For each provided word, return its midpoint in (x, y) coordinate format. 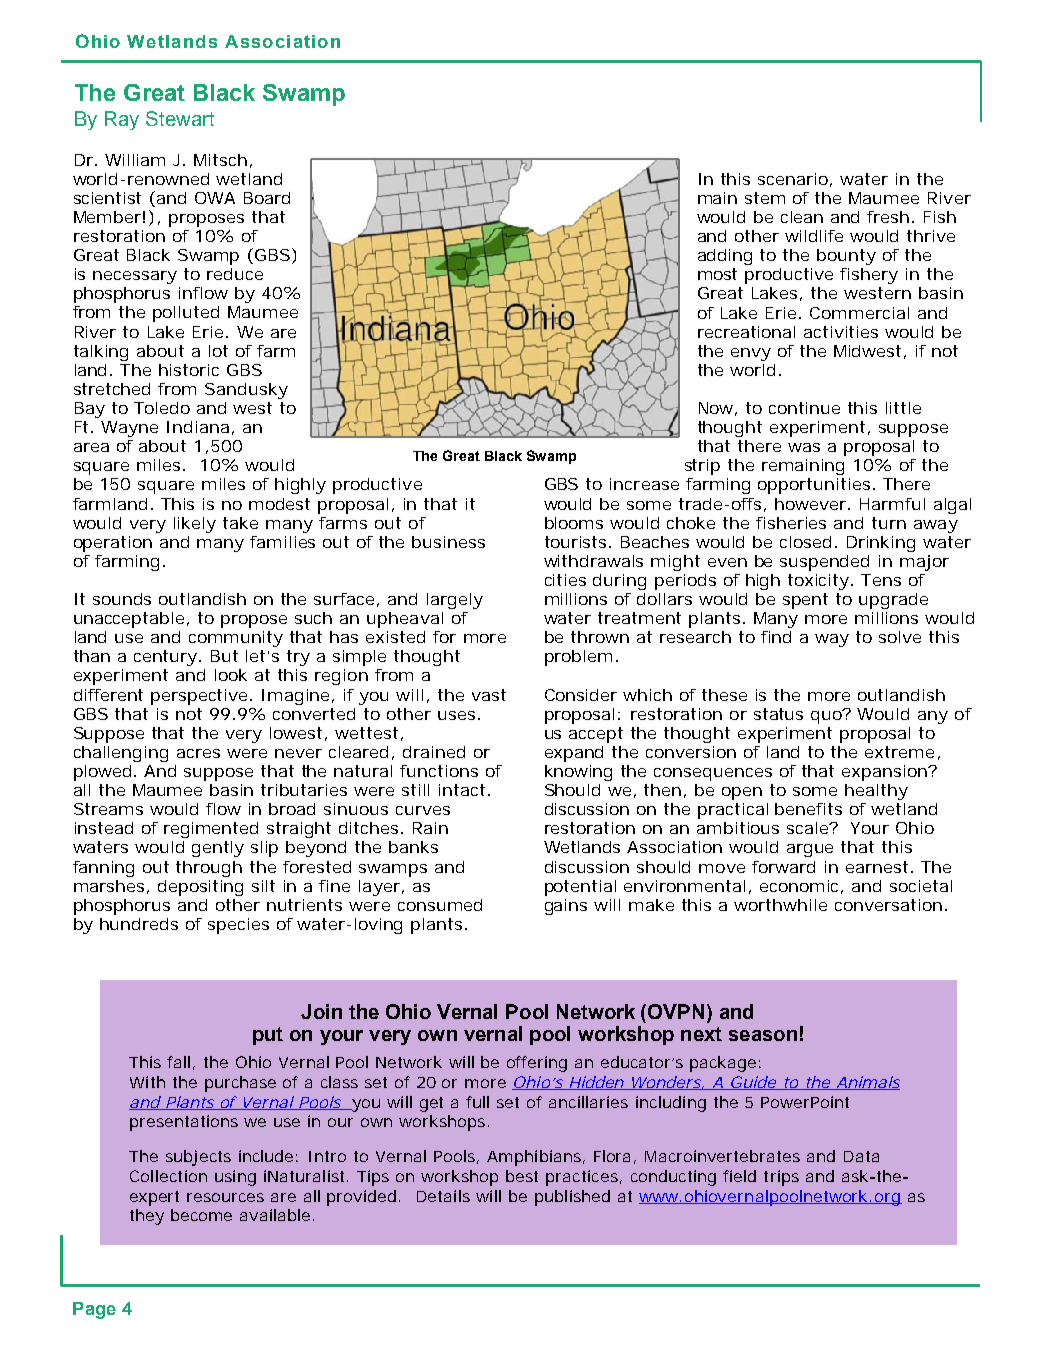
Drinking (881, 544)
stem (765, 198)
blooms (574, 523)
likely (195, 525)
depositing (200, 888)
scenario (793, 179)
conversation (888, 905)
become (201, 1215)
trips (781, 1178)
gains (566, 907)
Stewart (180, 118)
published (572, 1198)
